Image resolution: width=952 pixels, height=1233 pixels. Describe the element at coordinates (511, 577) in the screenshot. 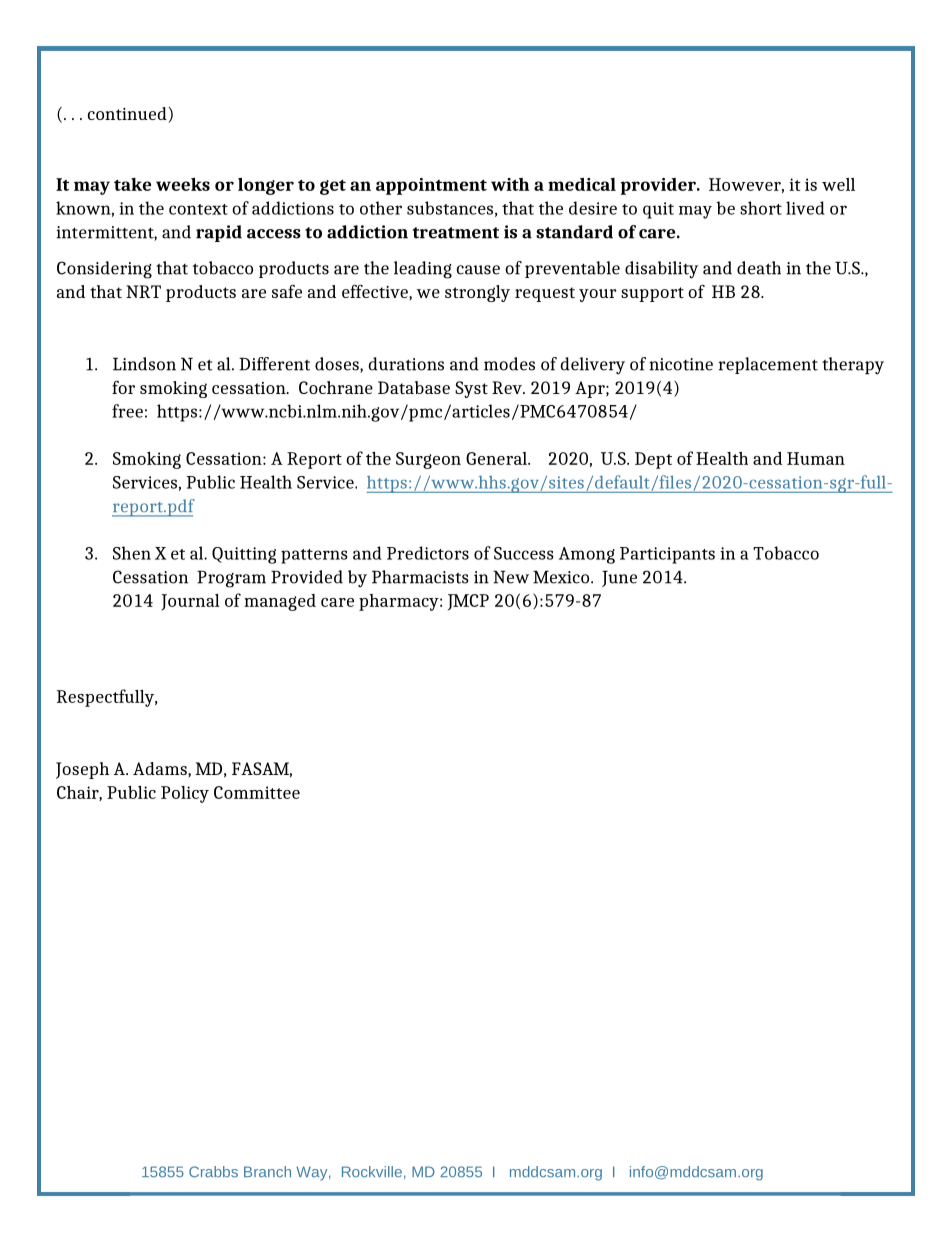

I see `New` at that location.
